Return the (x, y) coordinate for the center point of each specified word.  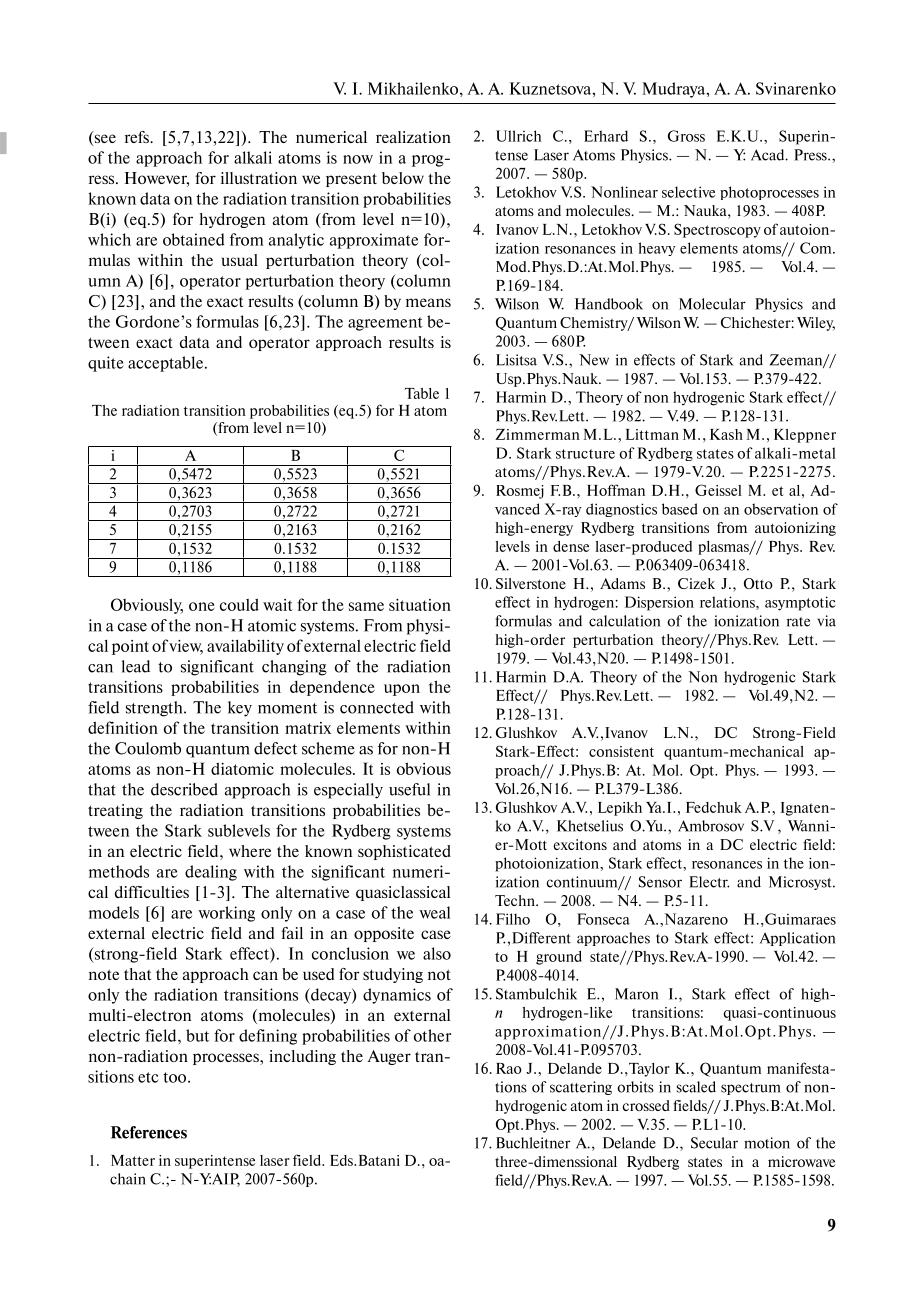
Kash (726, 434)
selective (688, 192)
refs (138, 137)
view (186, 647)
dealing (211, 873)
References (149, 1132)
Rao (509, 1068)
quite (106, 364)
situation (420, 605)
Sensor (660, 882)
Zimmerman (537, 434)
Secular (714, 1143)
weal (434, 912)
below (403, 178)
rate (798, 622)
